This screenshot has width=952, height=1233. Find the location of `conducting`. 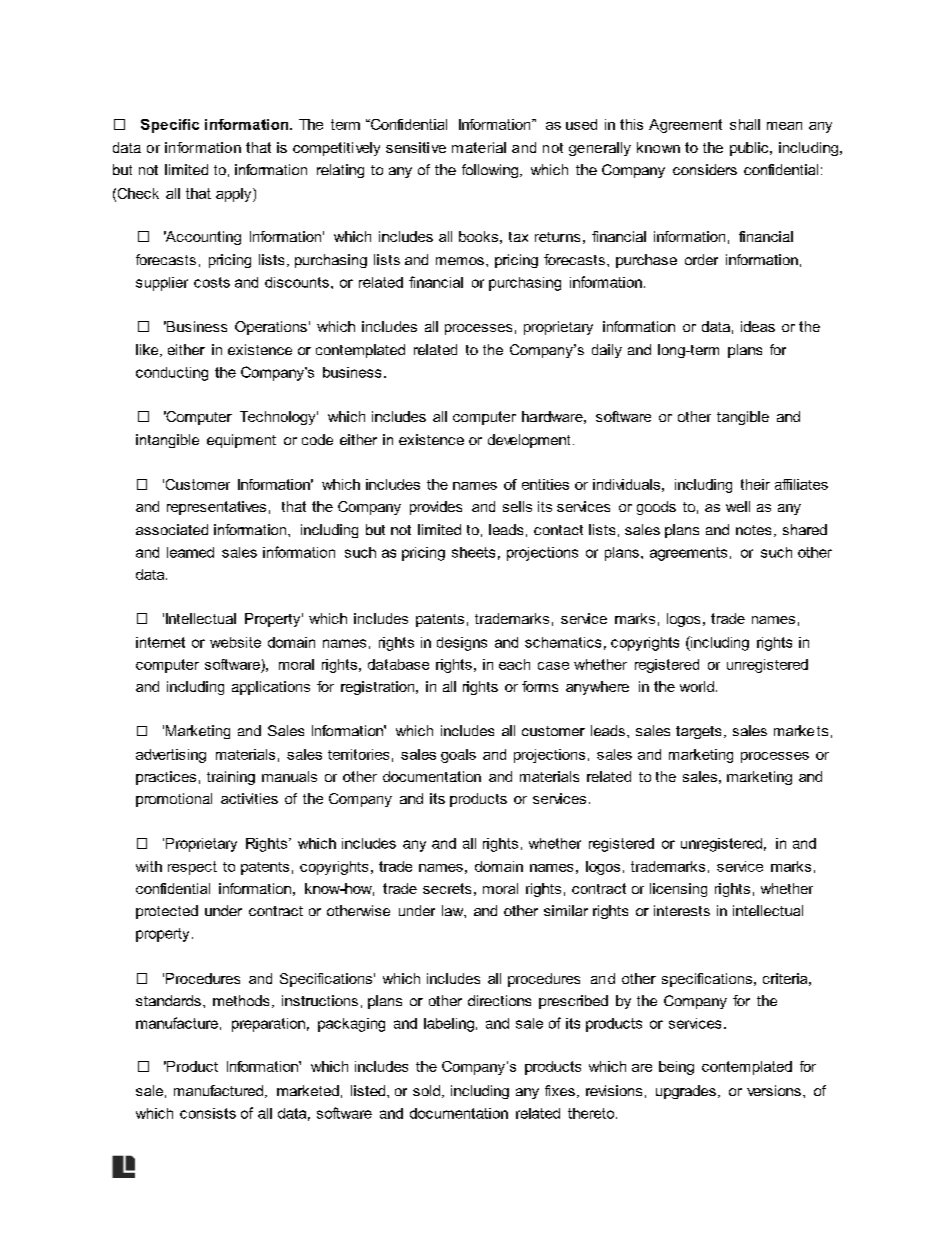

conducting is located at coordinates (172, 374).
